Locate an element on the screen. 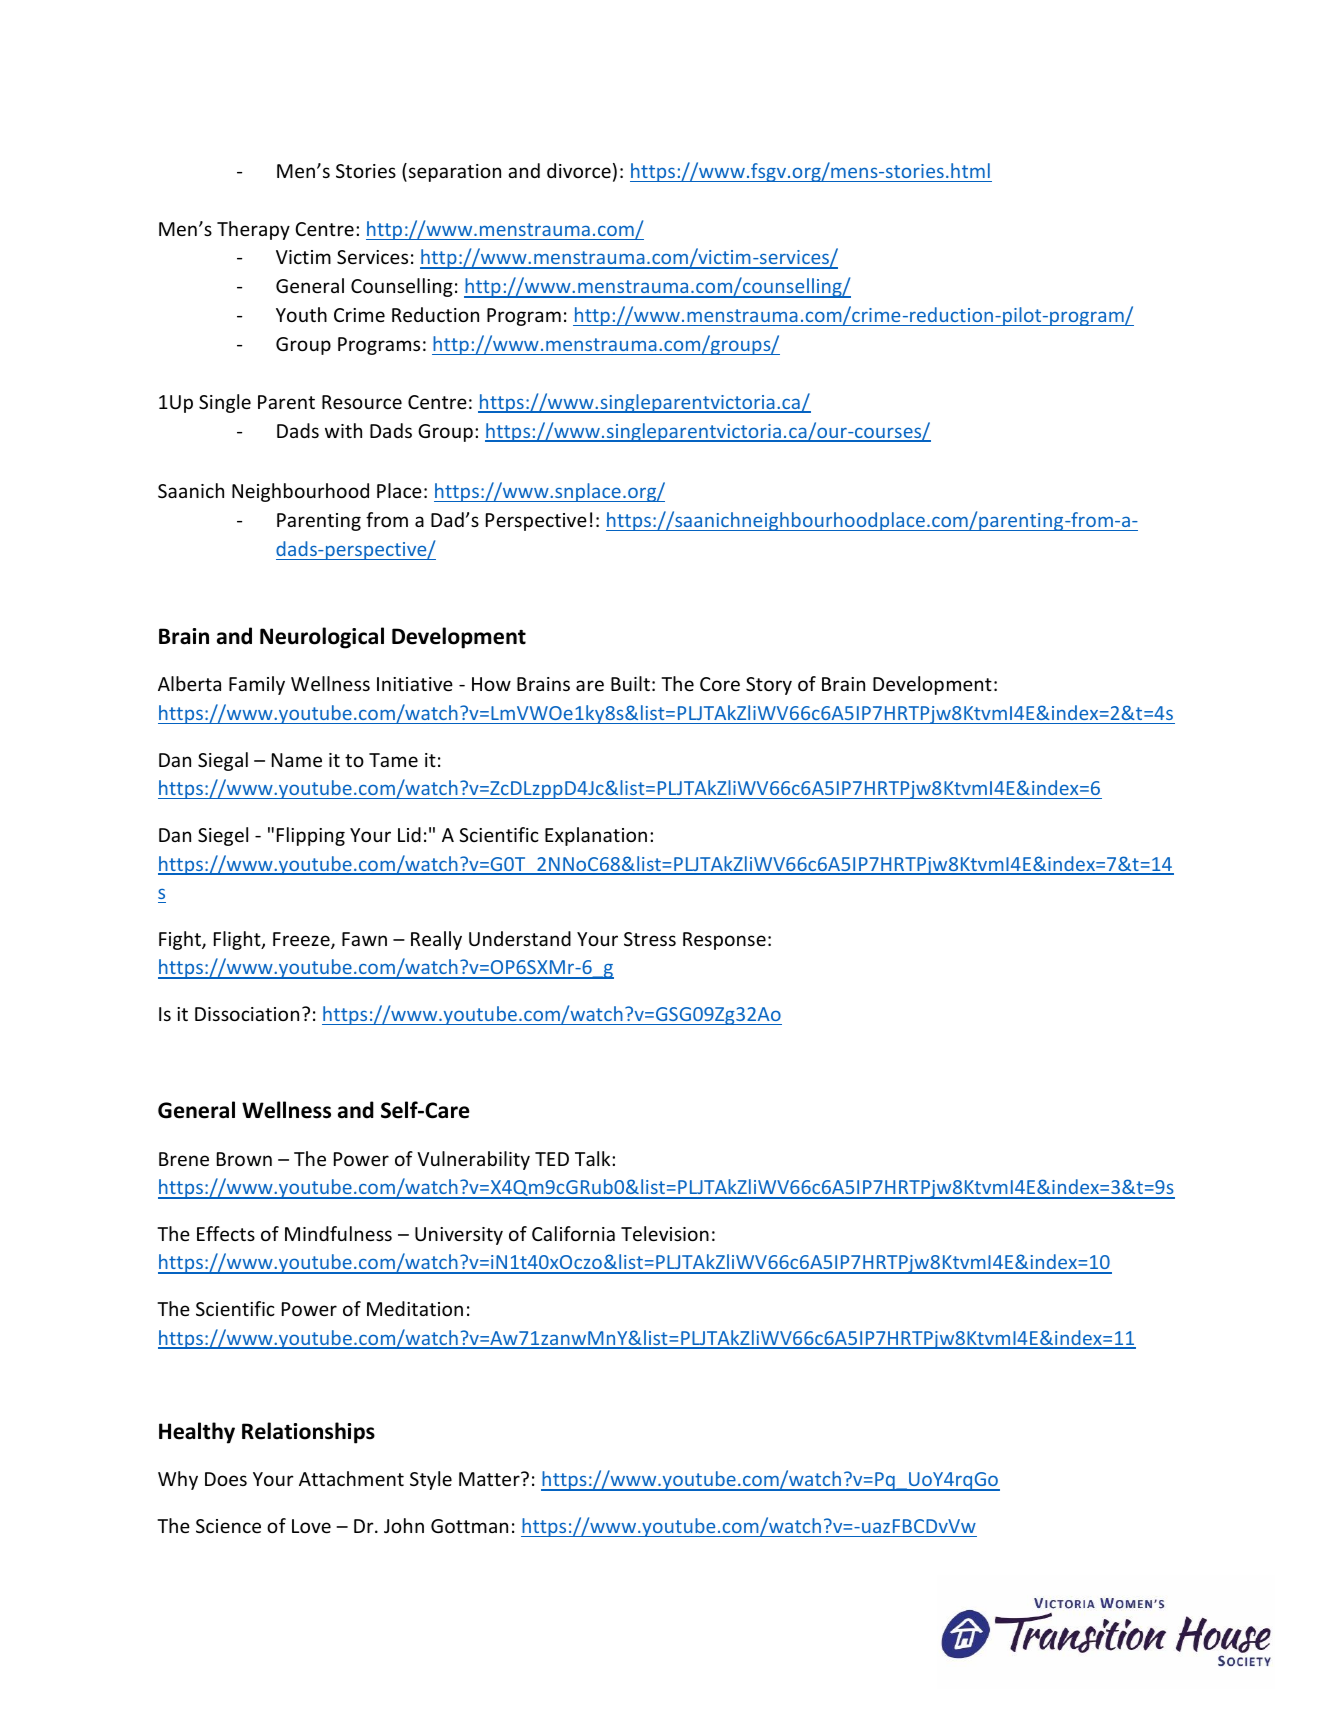 The height and width of the screenshot is (1733, 1339). Neurological is located at coordinates (322, 638).
